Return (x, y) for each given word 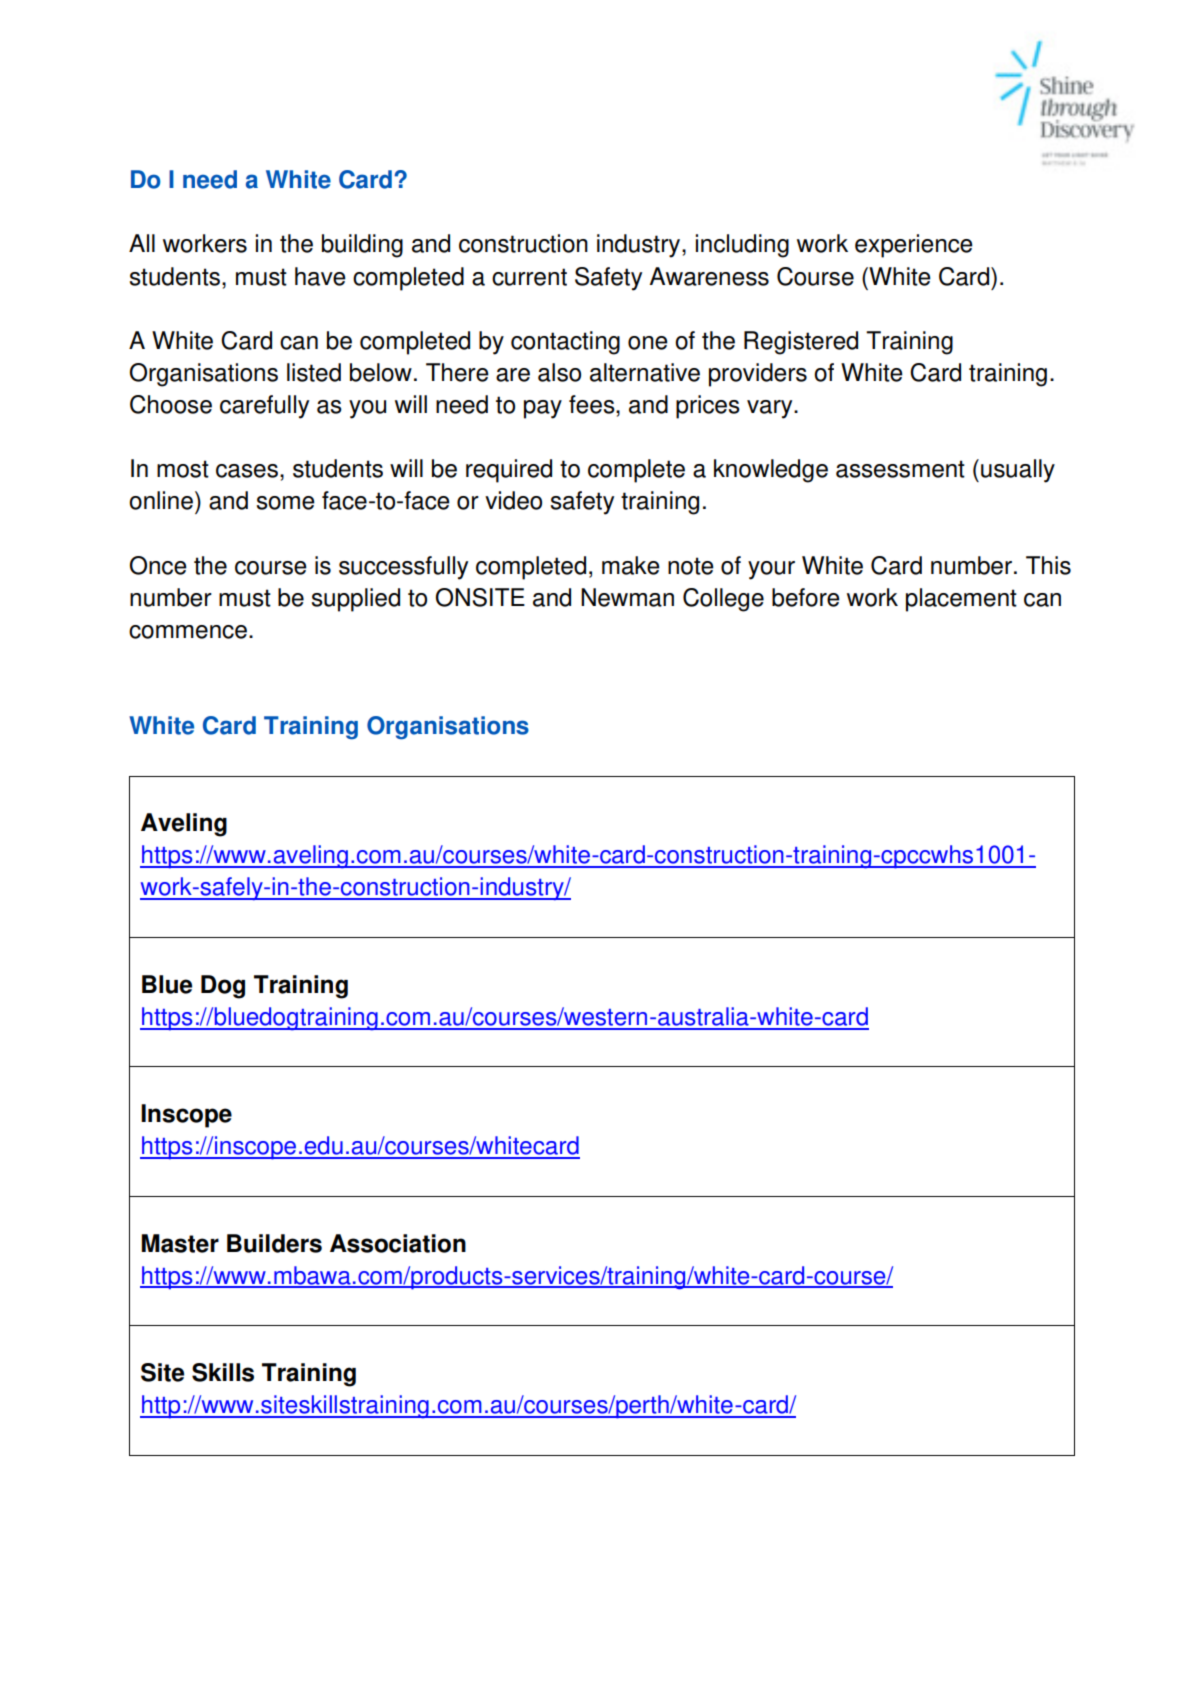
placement (961, 600)
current (529, 277)
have (320, 276)
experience (914, 246)
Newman (627, 597)
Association (398, 1243)
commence (188, 632)
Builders (274, 1243)
